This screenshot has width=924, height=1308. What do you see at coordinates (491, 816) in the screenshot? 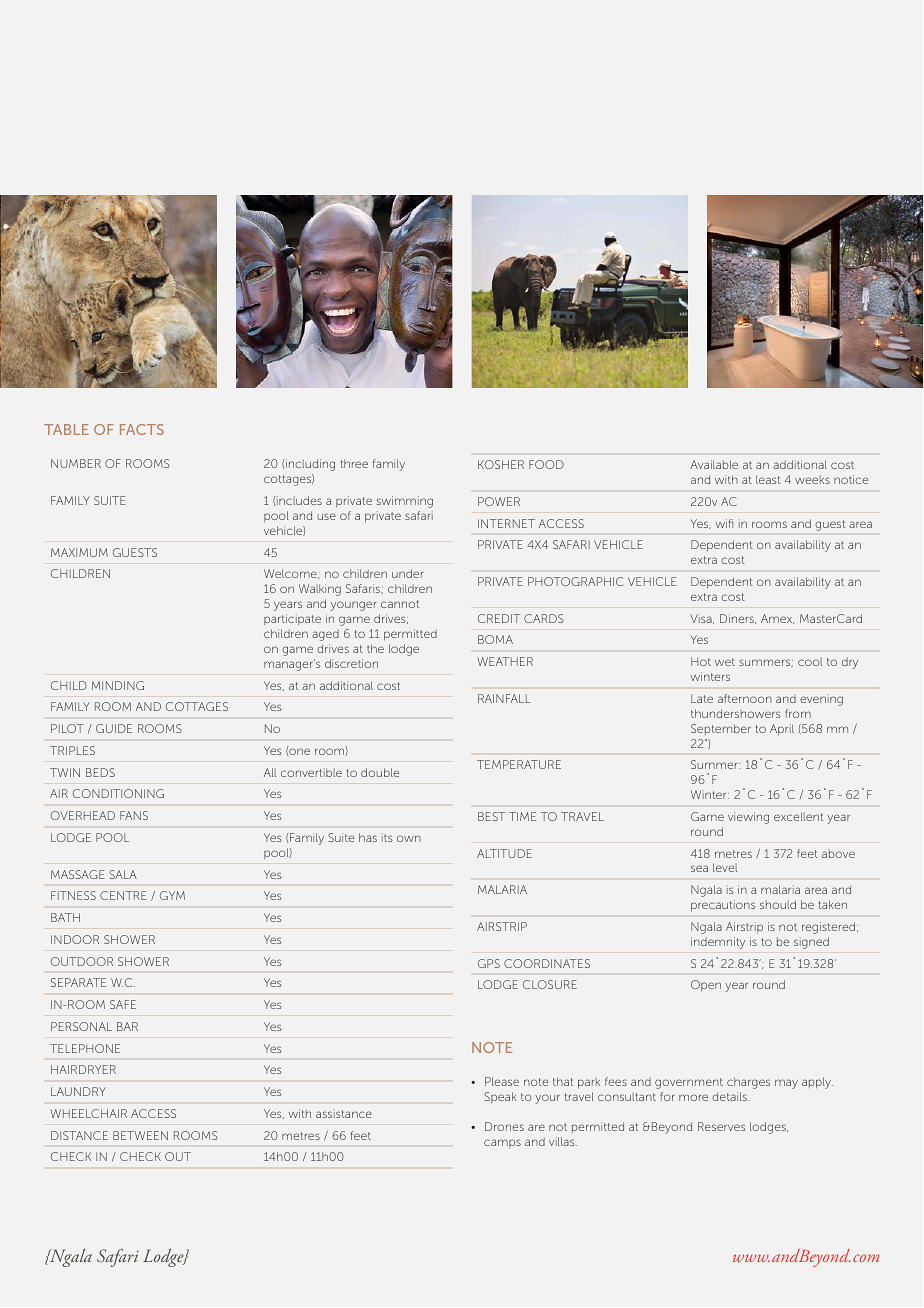
I see `BEST` at bounding box center [491, 816].
